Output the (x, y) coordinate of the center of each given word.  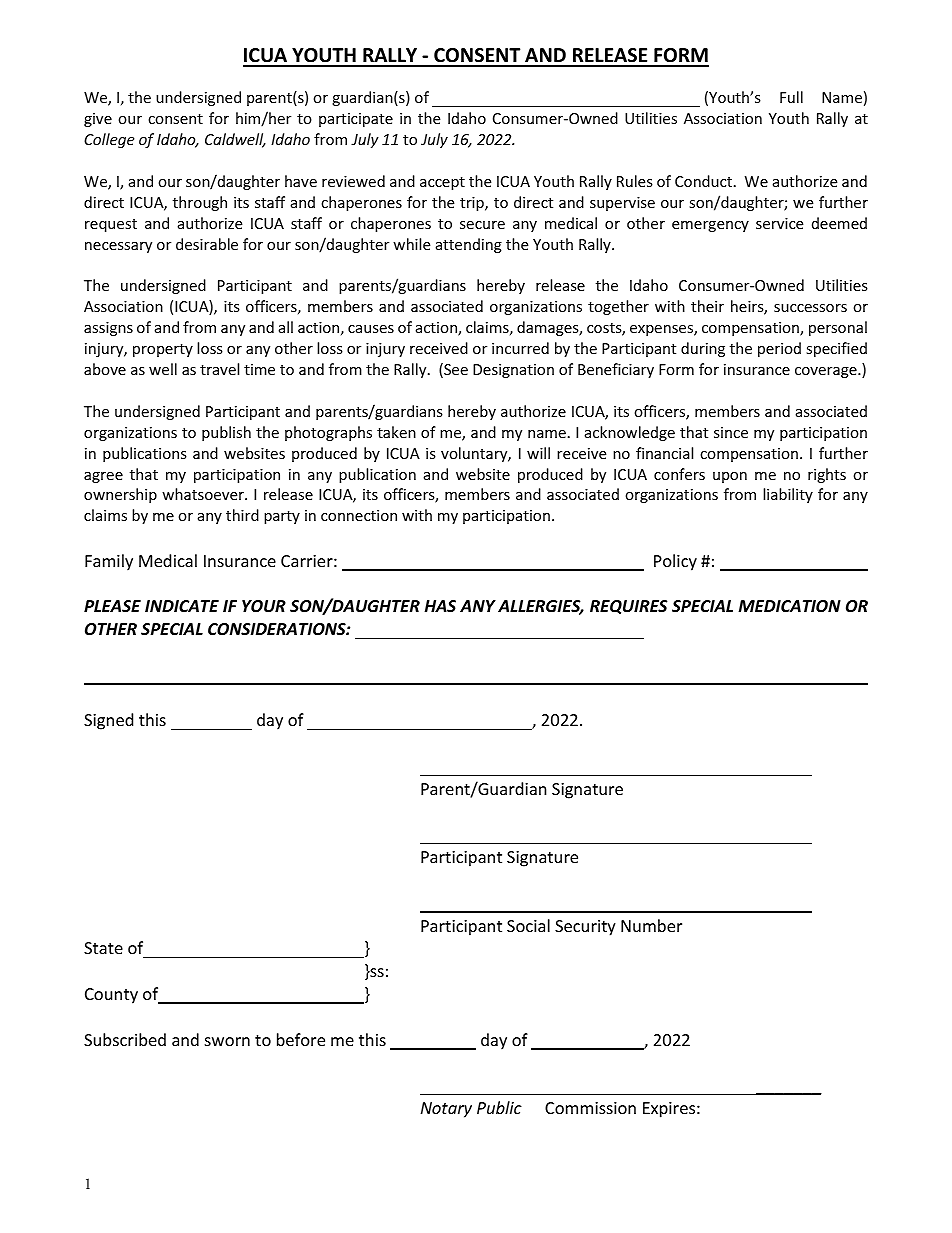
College (109, 140)
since (731, 432)
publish (226, 433)
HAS (440, 606)
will (538, 453)
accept (442, 183)
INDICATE (182, 606)
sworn (227, 1041)
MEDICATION (790, 606)
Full (791, 97)
